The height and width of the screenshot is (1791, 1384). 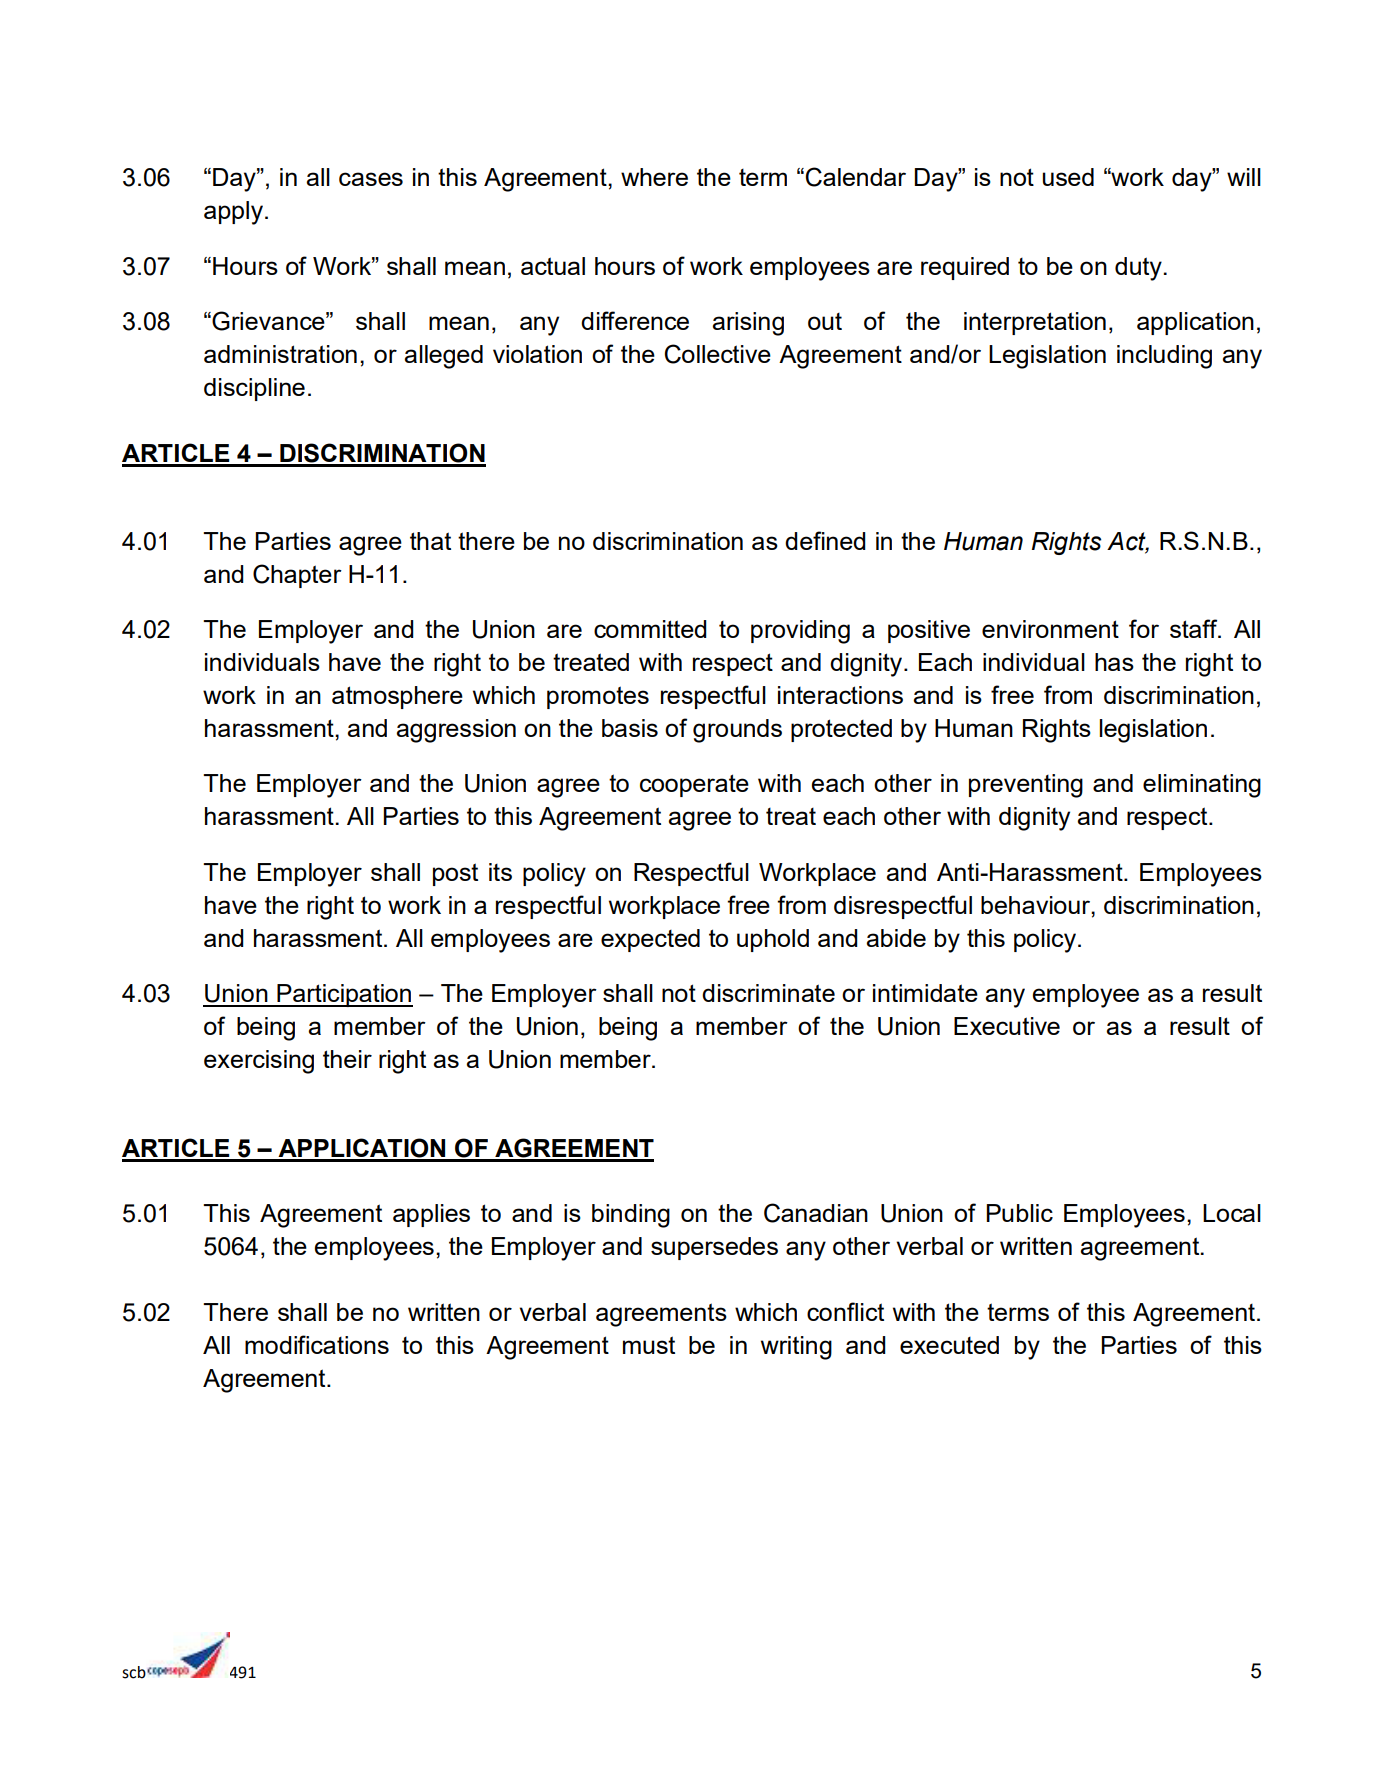 I want to click on where, so click(x=654, y=177).
